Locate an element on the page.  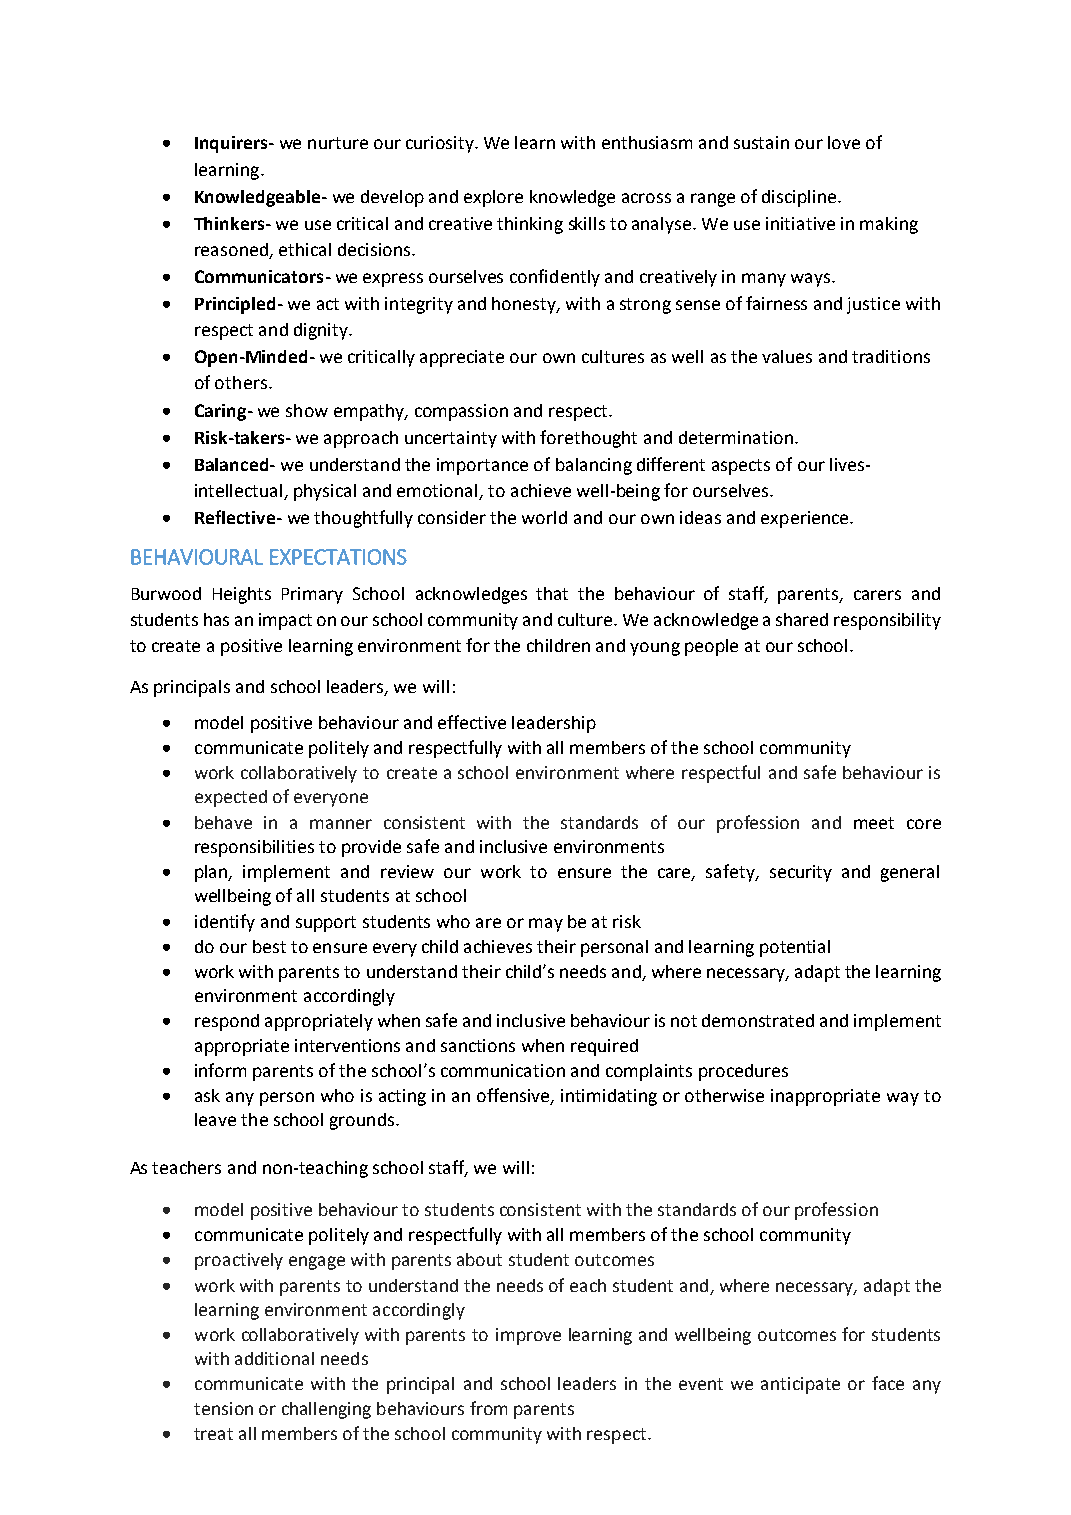
intimidating is located at coordinates (609, 1097).
